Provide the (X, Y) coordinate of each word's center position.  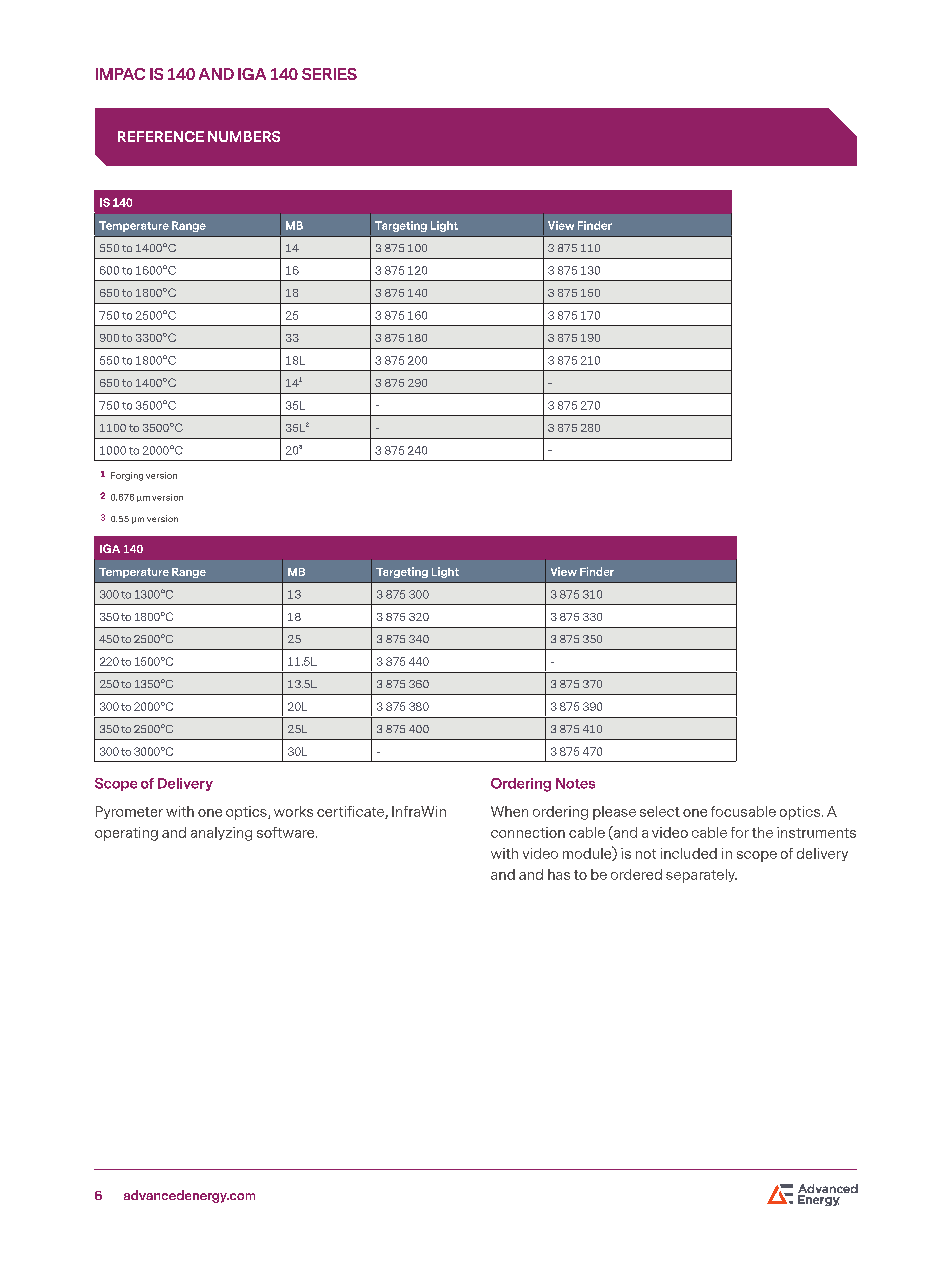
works (293, 811)
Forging (127, 476)
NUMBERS (244, 136)
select (660, 811)
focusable (743, 811)
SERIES (329, 74)
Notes (575, 783)
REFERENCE (161, 136)
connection (528, 832)
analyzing (221, 834)
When (509, 811)
